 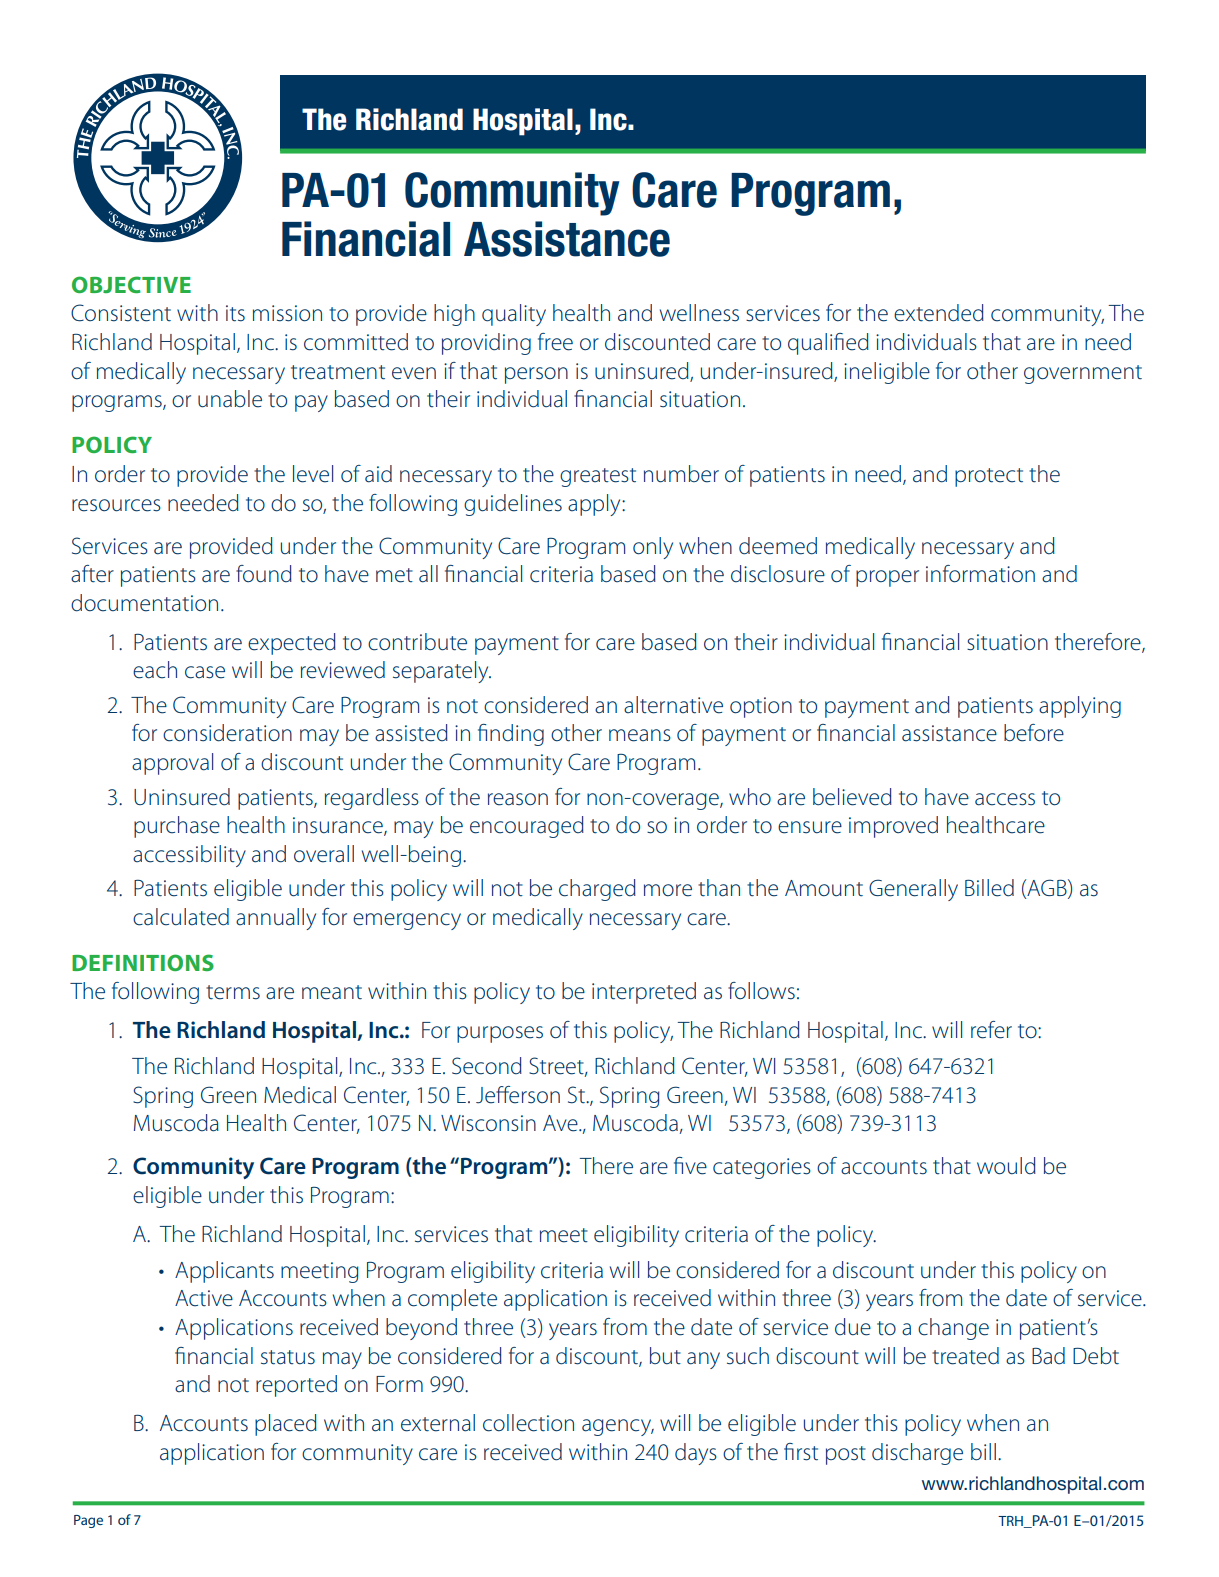 I want to click on consideration, so click(x=227, y=733).
